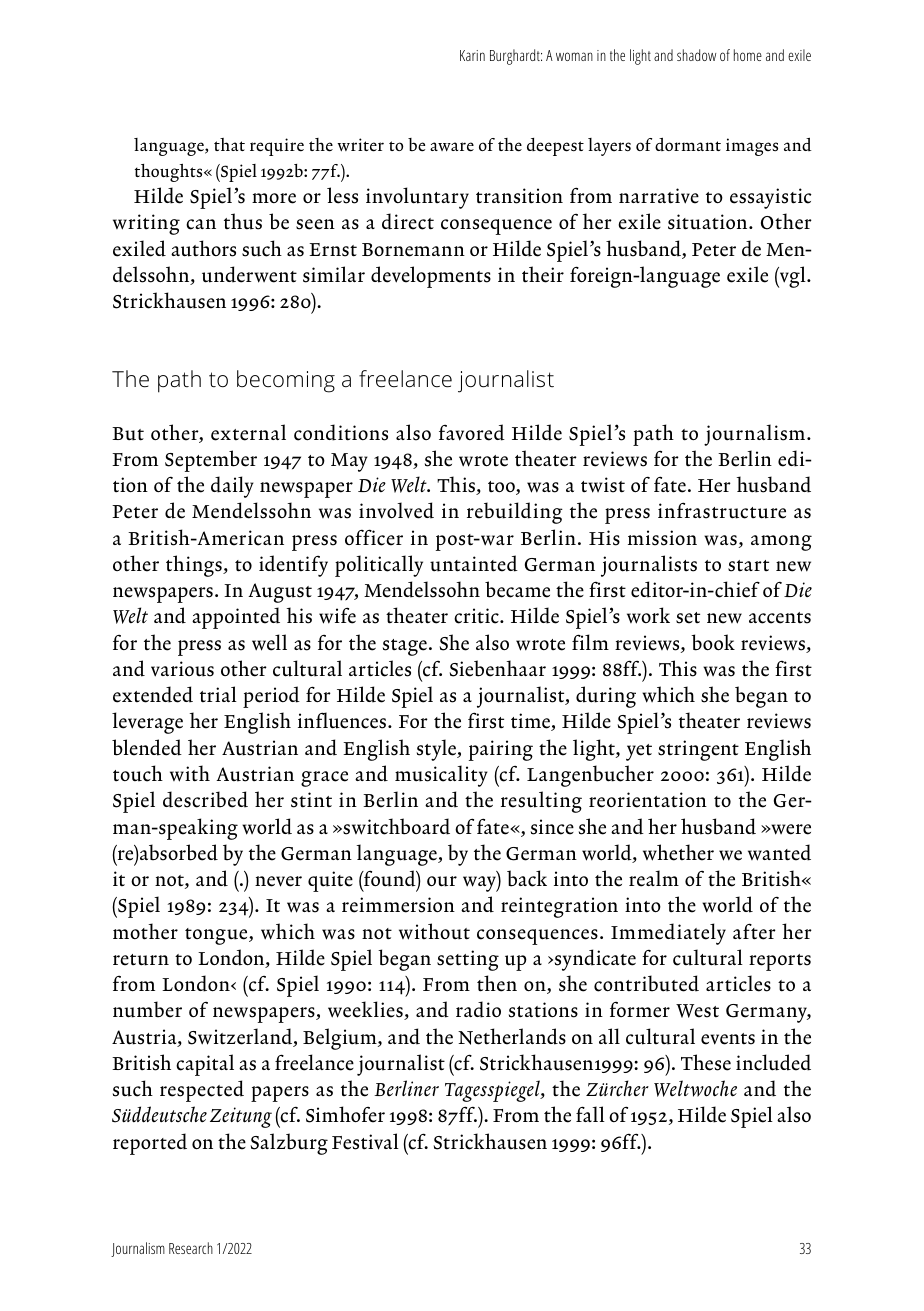 This image has width=924, height=1311. I want to click on setting, so click(468, 960).
